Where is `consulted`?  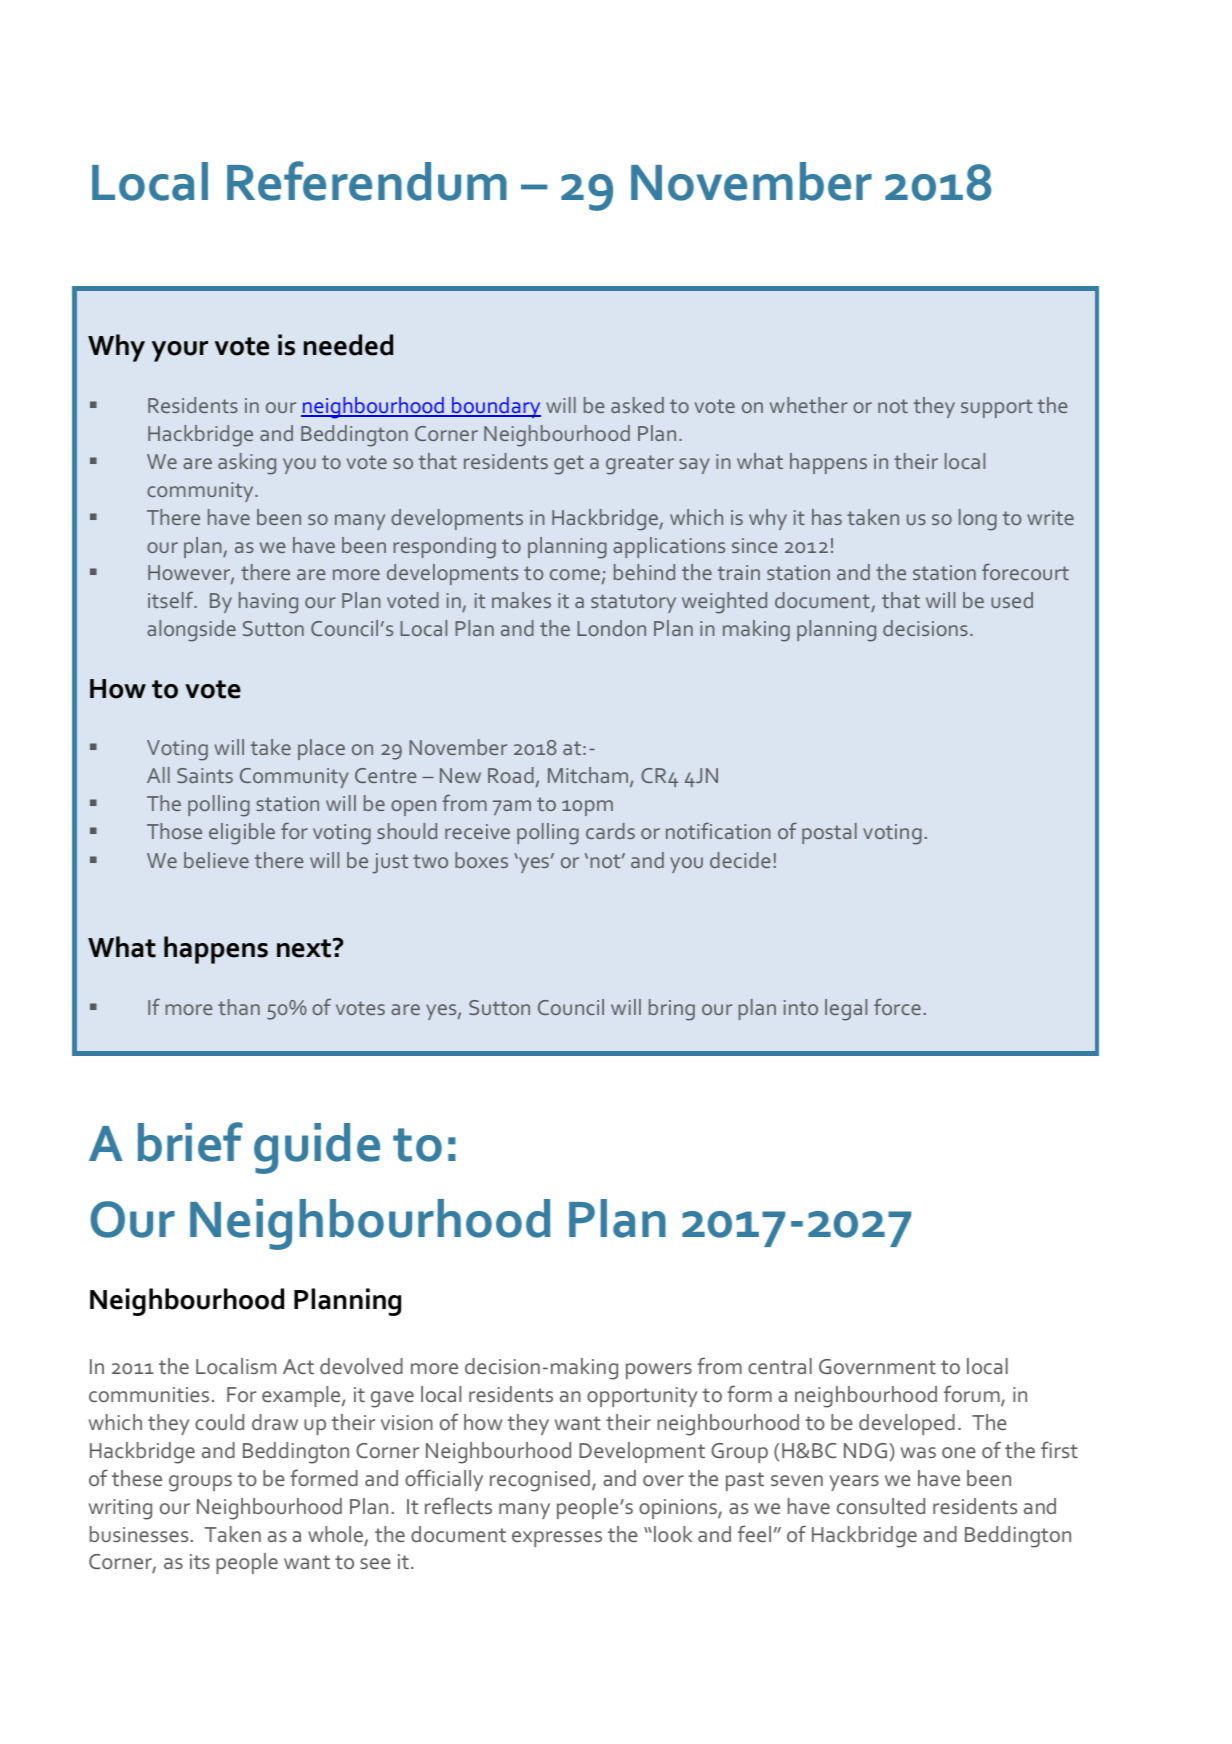
consulted is located at coordinates (881, 1506).
